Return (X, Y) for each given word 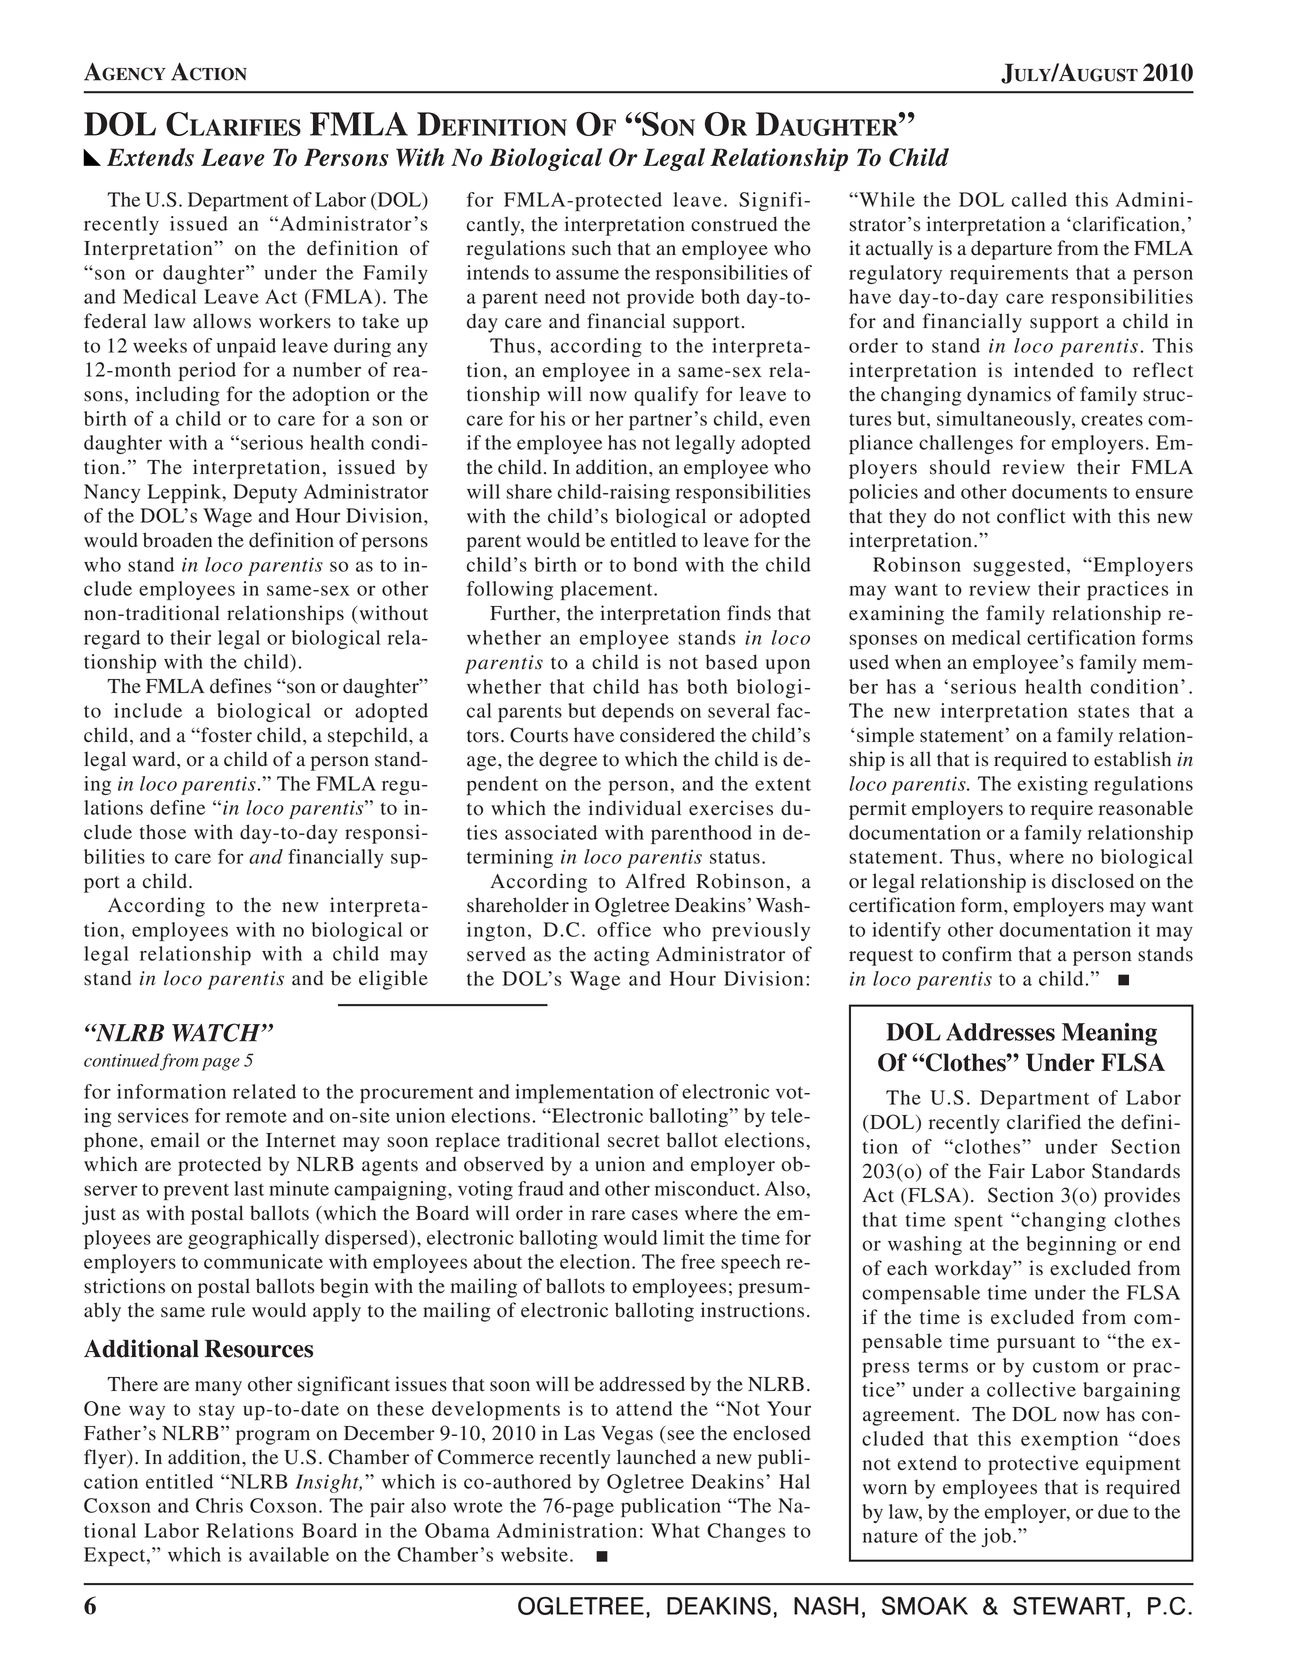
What (675, 1530)
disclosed (1093, 881)
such (591, 248)
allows (222, 321)
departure (1011, 250)
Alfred (655, 881)
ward (155, 760)
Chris (219, 1505)
